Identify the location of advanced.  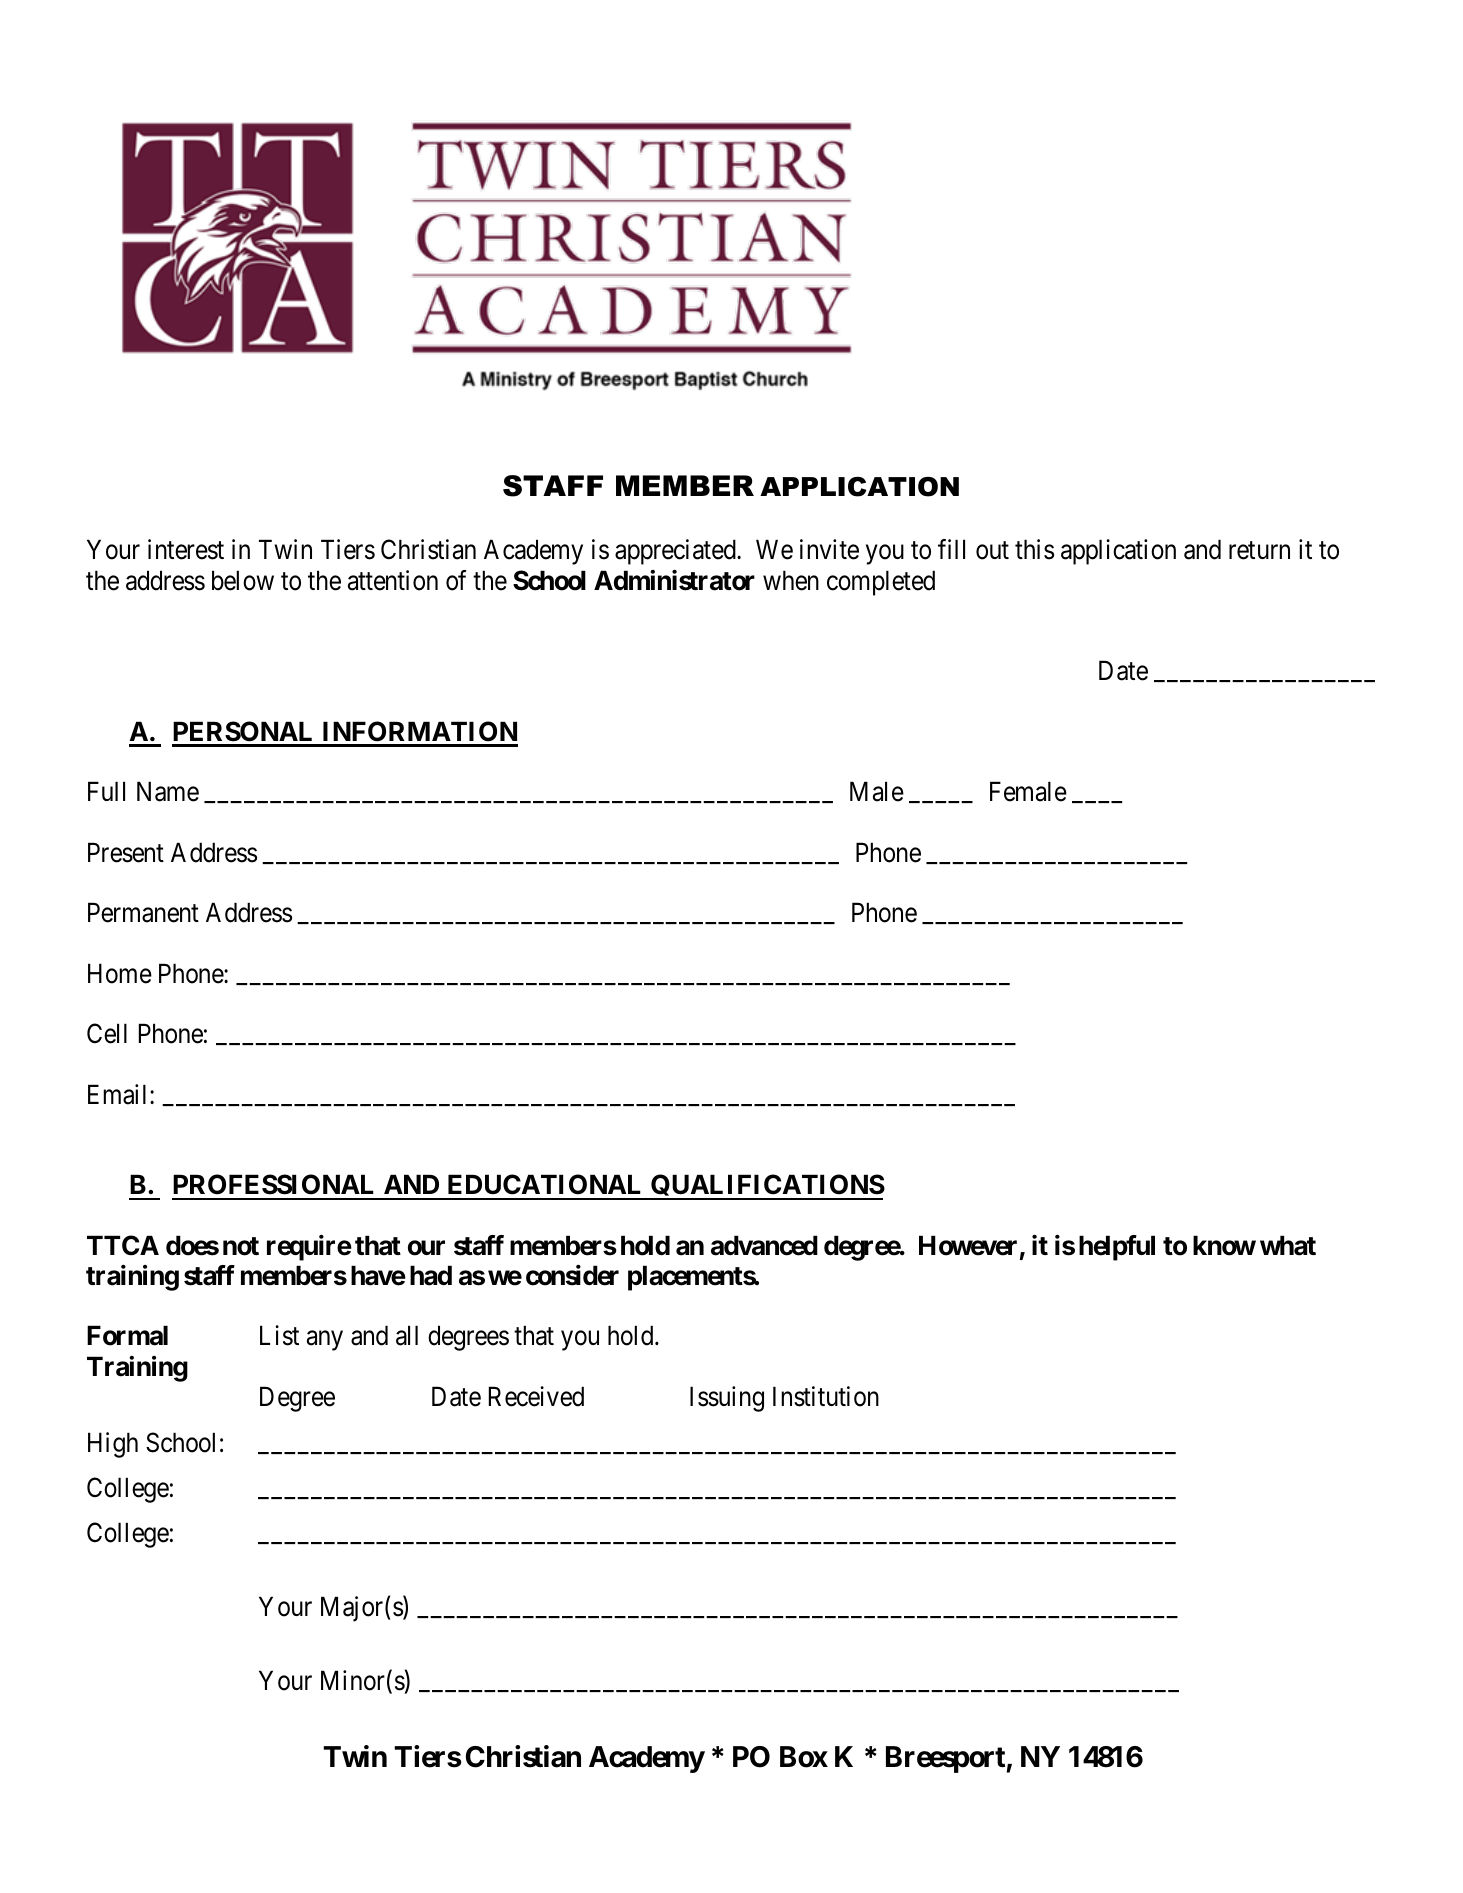
(764, 1245).
